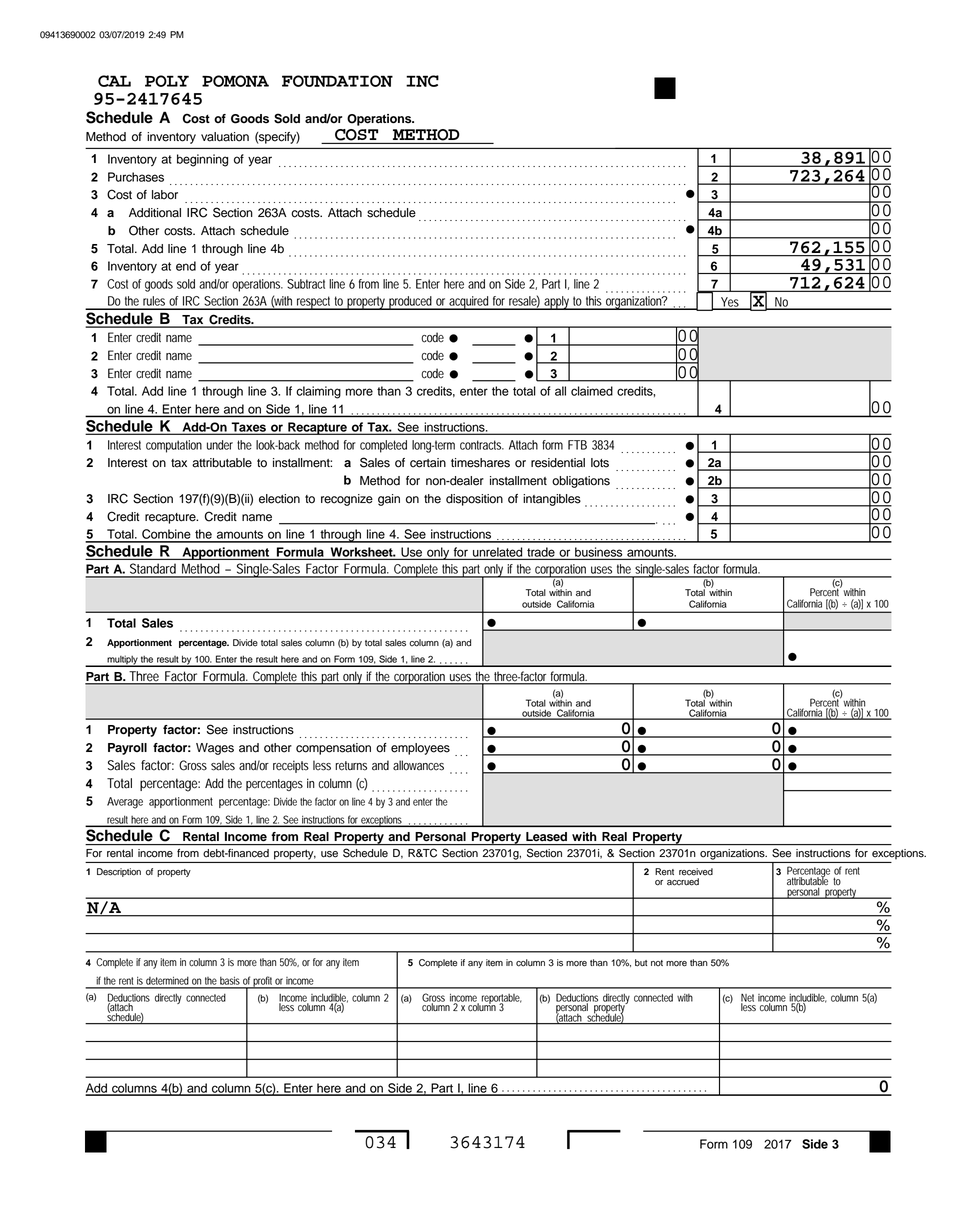 The height and width of the screenshot is (1232, 966). I want to click on Yes, so click(730, 303).
